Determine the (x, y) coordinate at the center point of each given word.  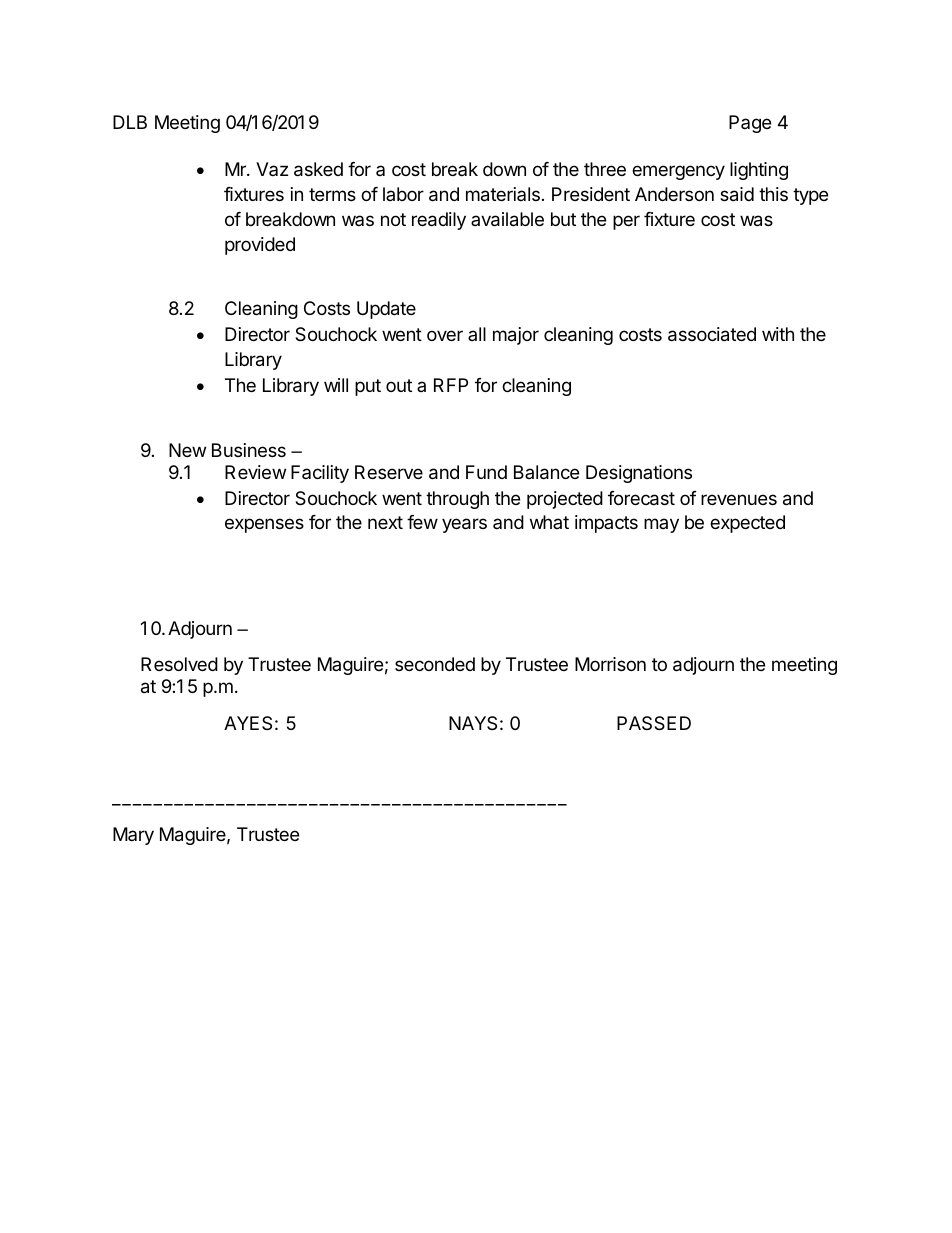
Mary (133, 836)
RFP (451, 385)
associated (712, 334)
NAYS (473, 723)
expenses (264, 525)
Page (750, 124)
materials (503, 194)
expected (747, 524)
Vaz (272, 169)
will (336, 385)
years (464, 525)
